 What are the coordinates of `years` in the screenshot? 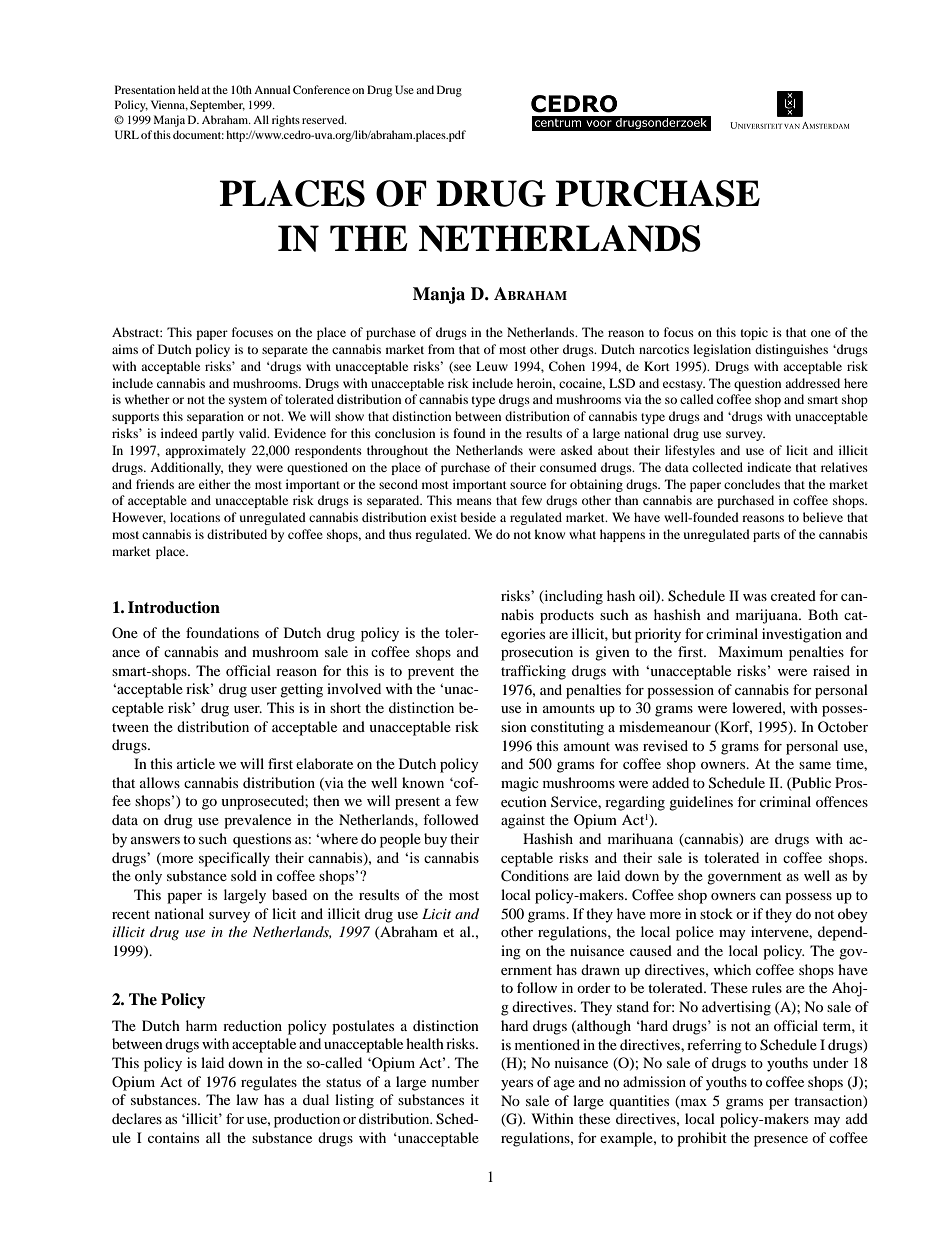 It's located at (517, 1085).
